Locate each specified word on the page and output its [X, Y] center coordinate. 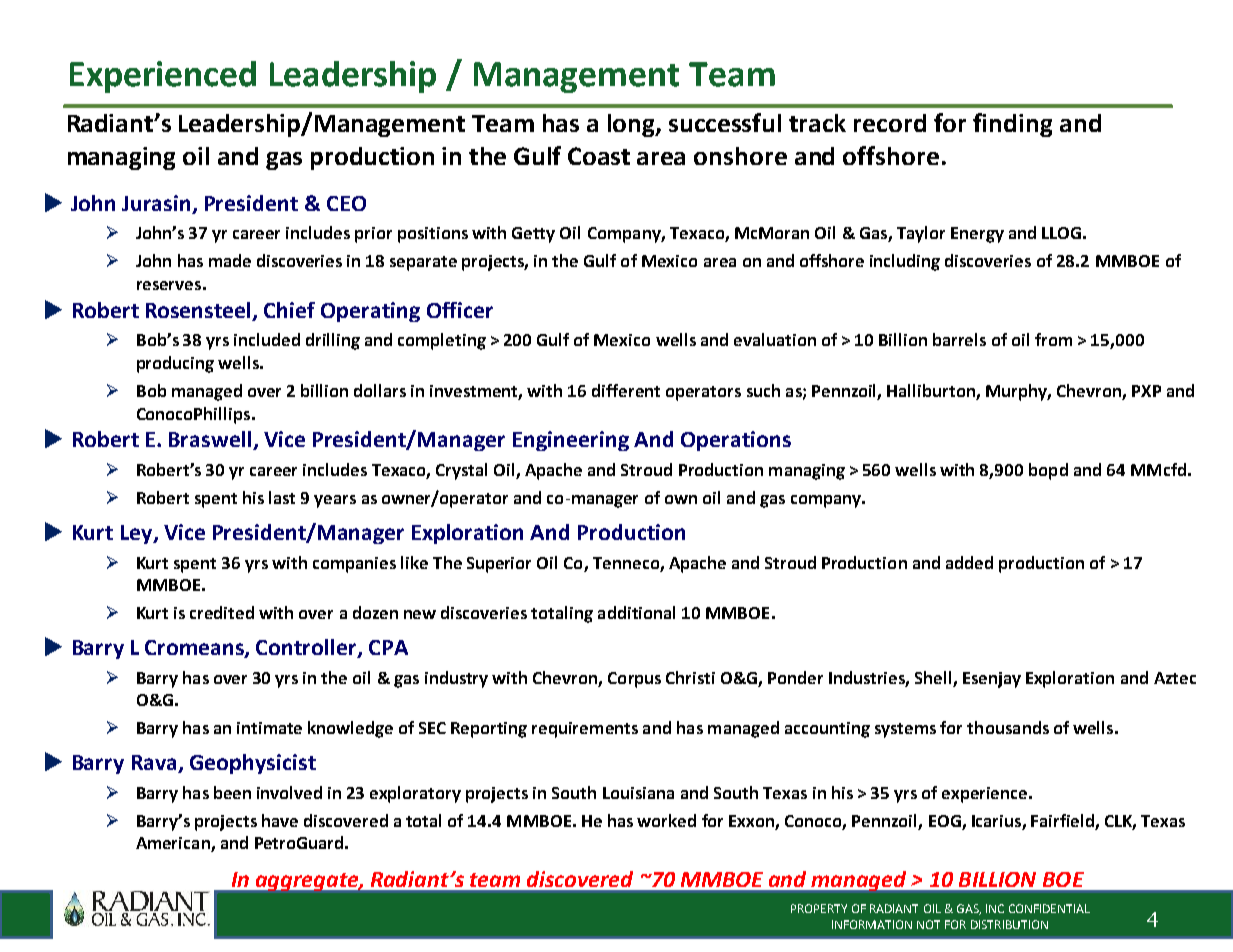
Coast [599, 156]
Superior [499, 565]
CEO [346, 203]
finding [1012, 125]
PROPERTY [819, 908]
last [282, 497]
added [969, 562]
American [174, 844]
